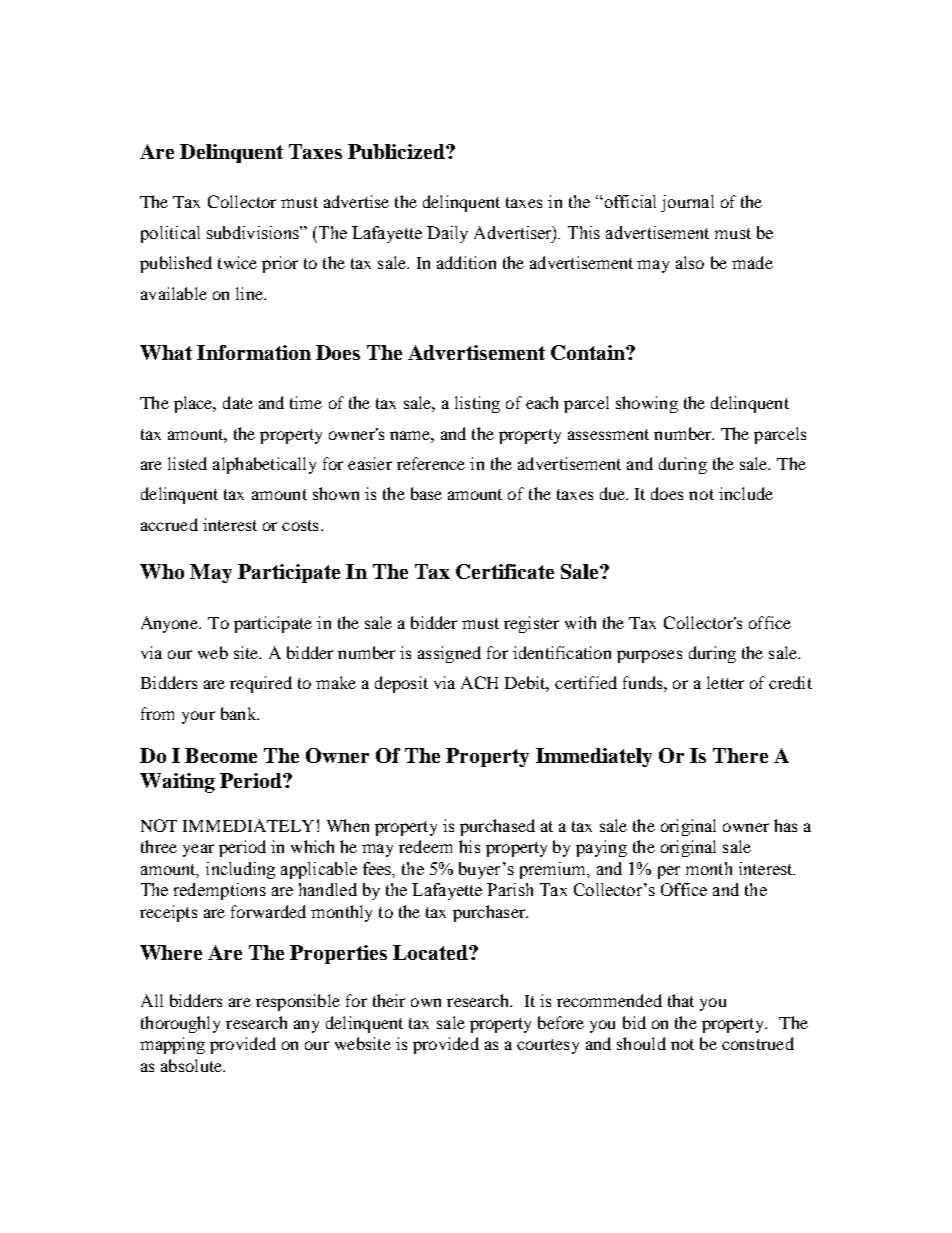 The image size is (952, 1233). Describe the element at coordinates (505, 571) in the image. I see `Certificate` at that location.
